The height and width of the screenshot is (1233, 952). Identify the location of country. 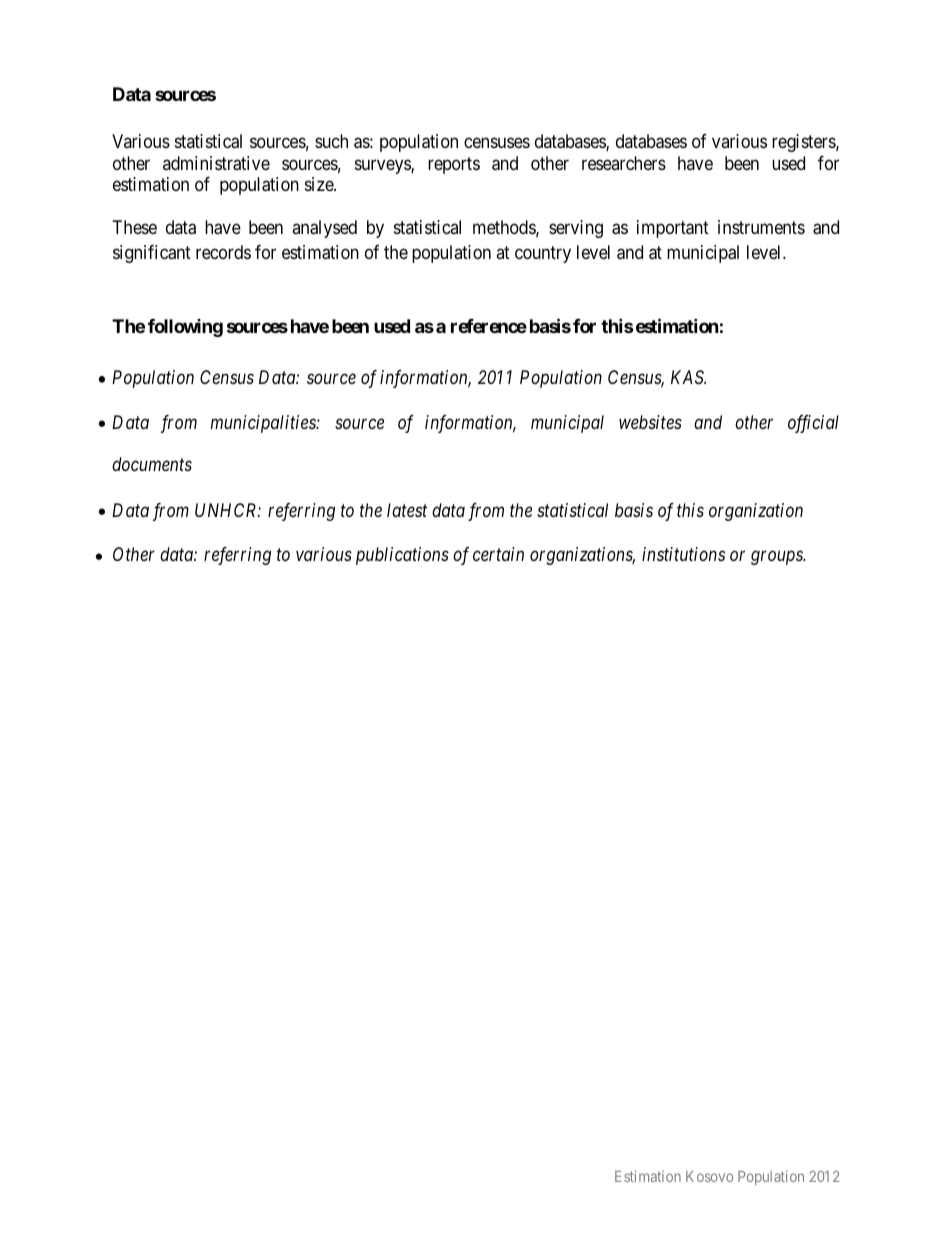
(543, 254).
